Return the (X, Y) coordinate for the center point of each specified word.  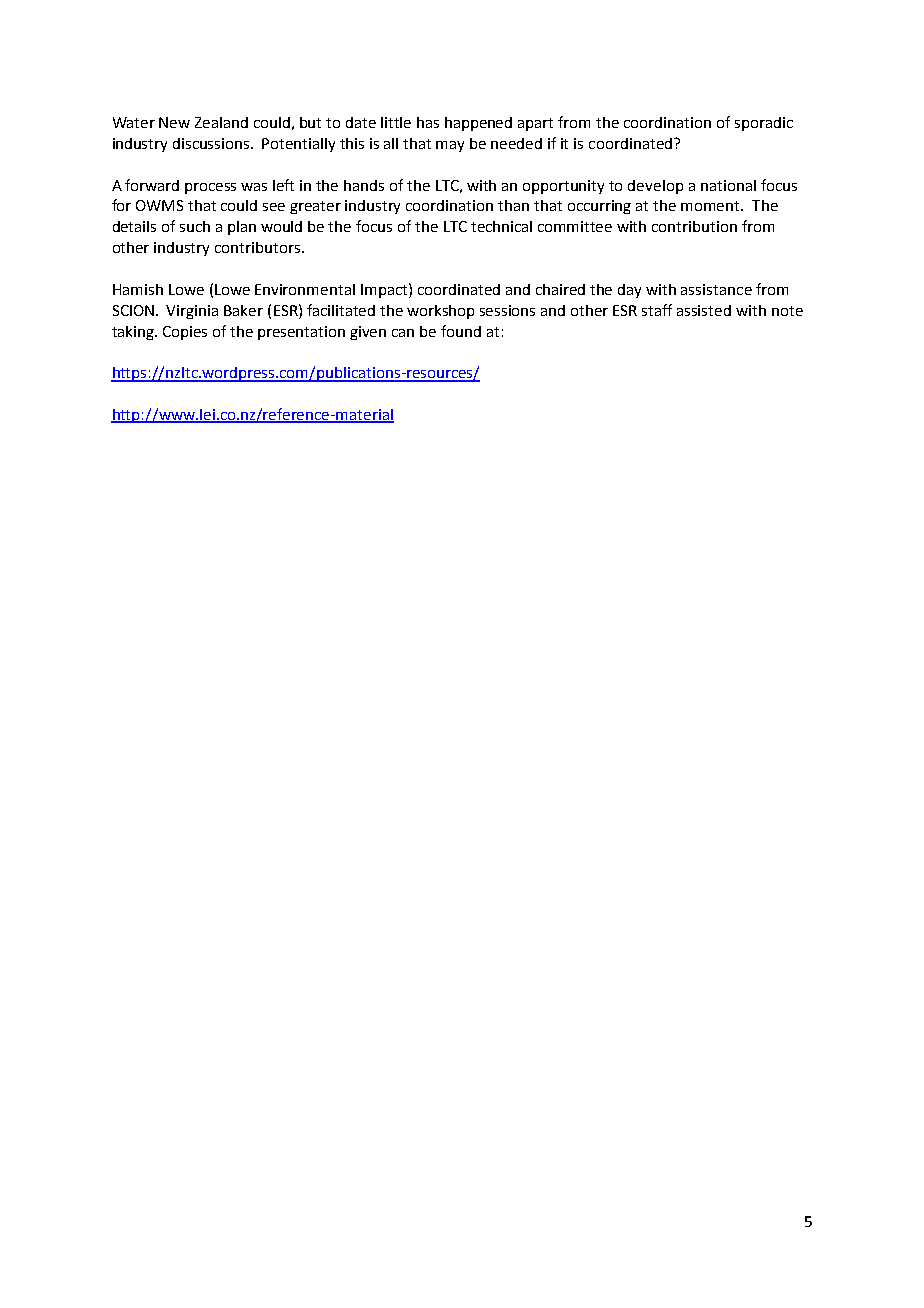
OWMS (159, 205)
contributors (259, 247)
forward (152, 185)
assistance (716, 289)
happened (478, 124)
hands (364, 185)
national (728, 185)
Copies (185, 333)
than (513, 205)
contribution (694, 226)
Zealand (221, 122)
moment (711, 206)
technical (501, 226)
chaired (560, 289)
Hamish (138, 289)
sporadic (764, 124)
